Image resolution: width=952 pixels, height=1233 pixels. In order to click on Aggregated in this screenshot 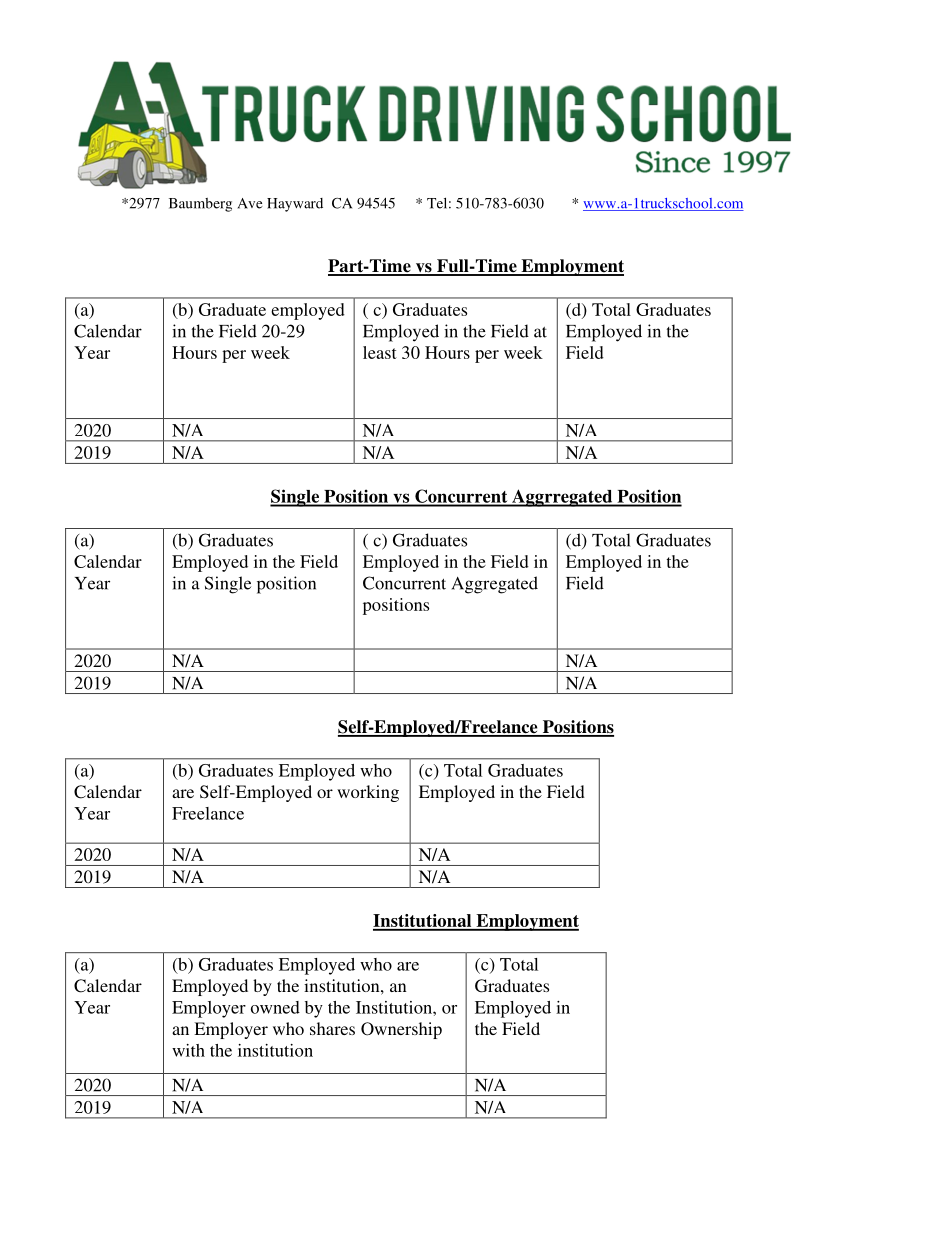, I will do `click(495, 585)`.
